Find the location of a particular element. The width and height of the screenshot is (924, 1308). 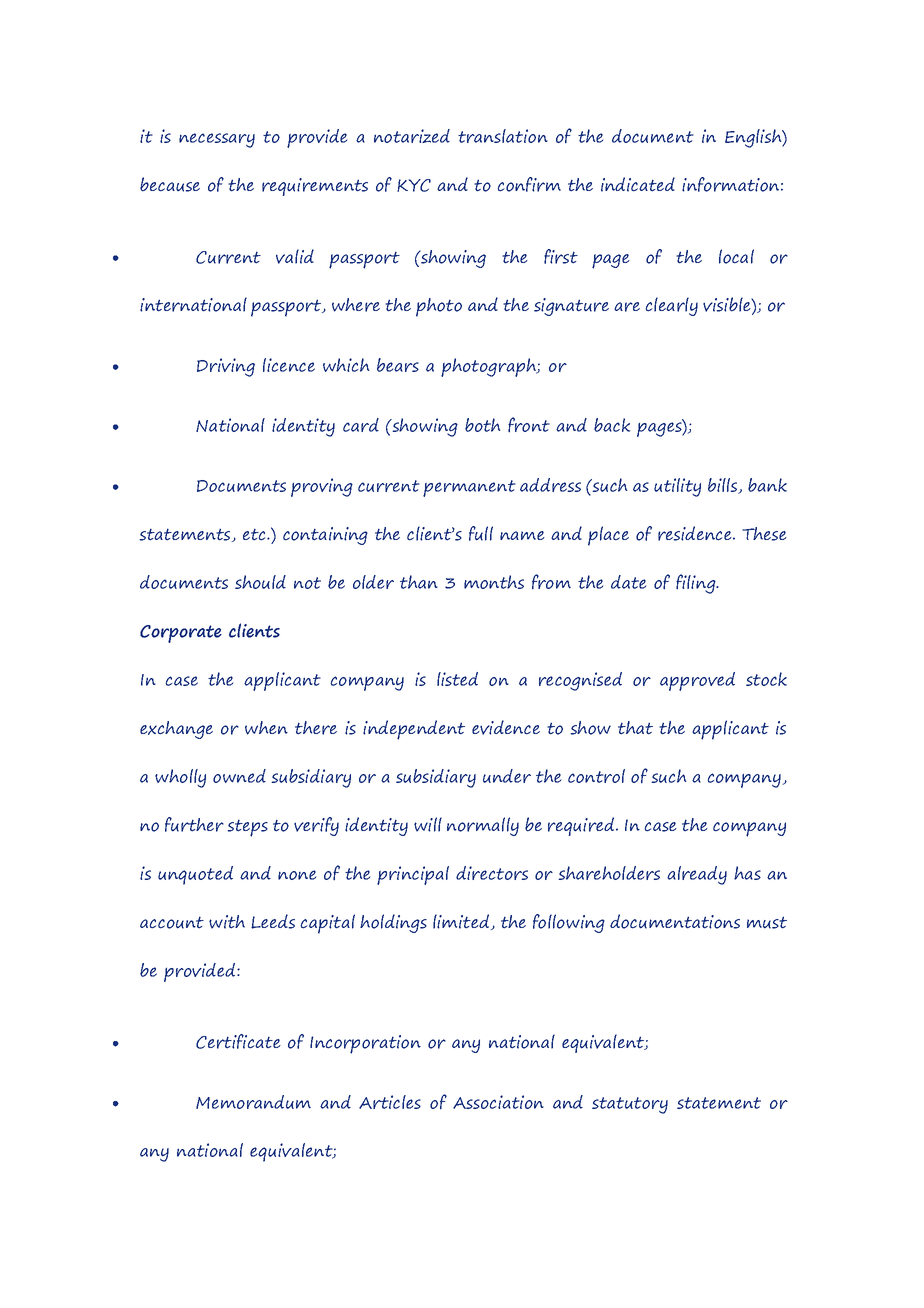

permanent is located at coordinates (469, 488).
